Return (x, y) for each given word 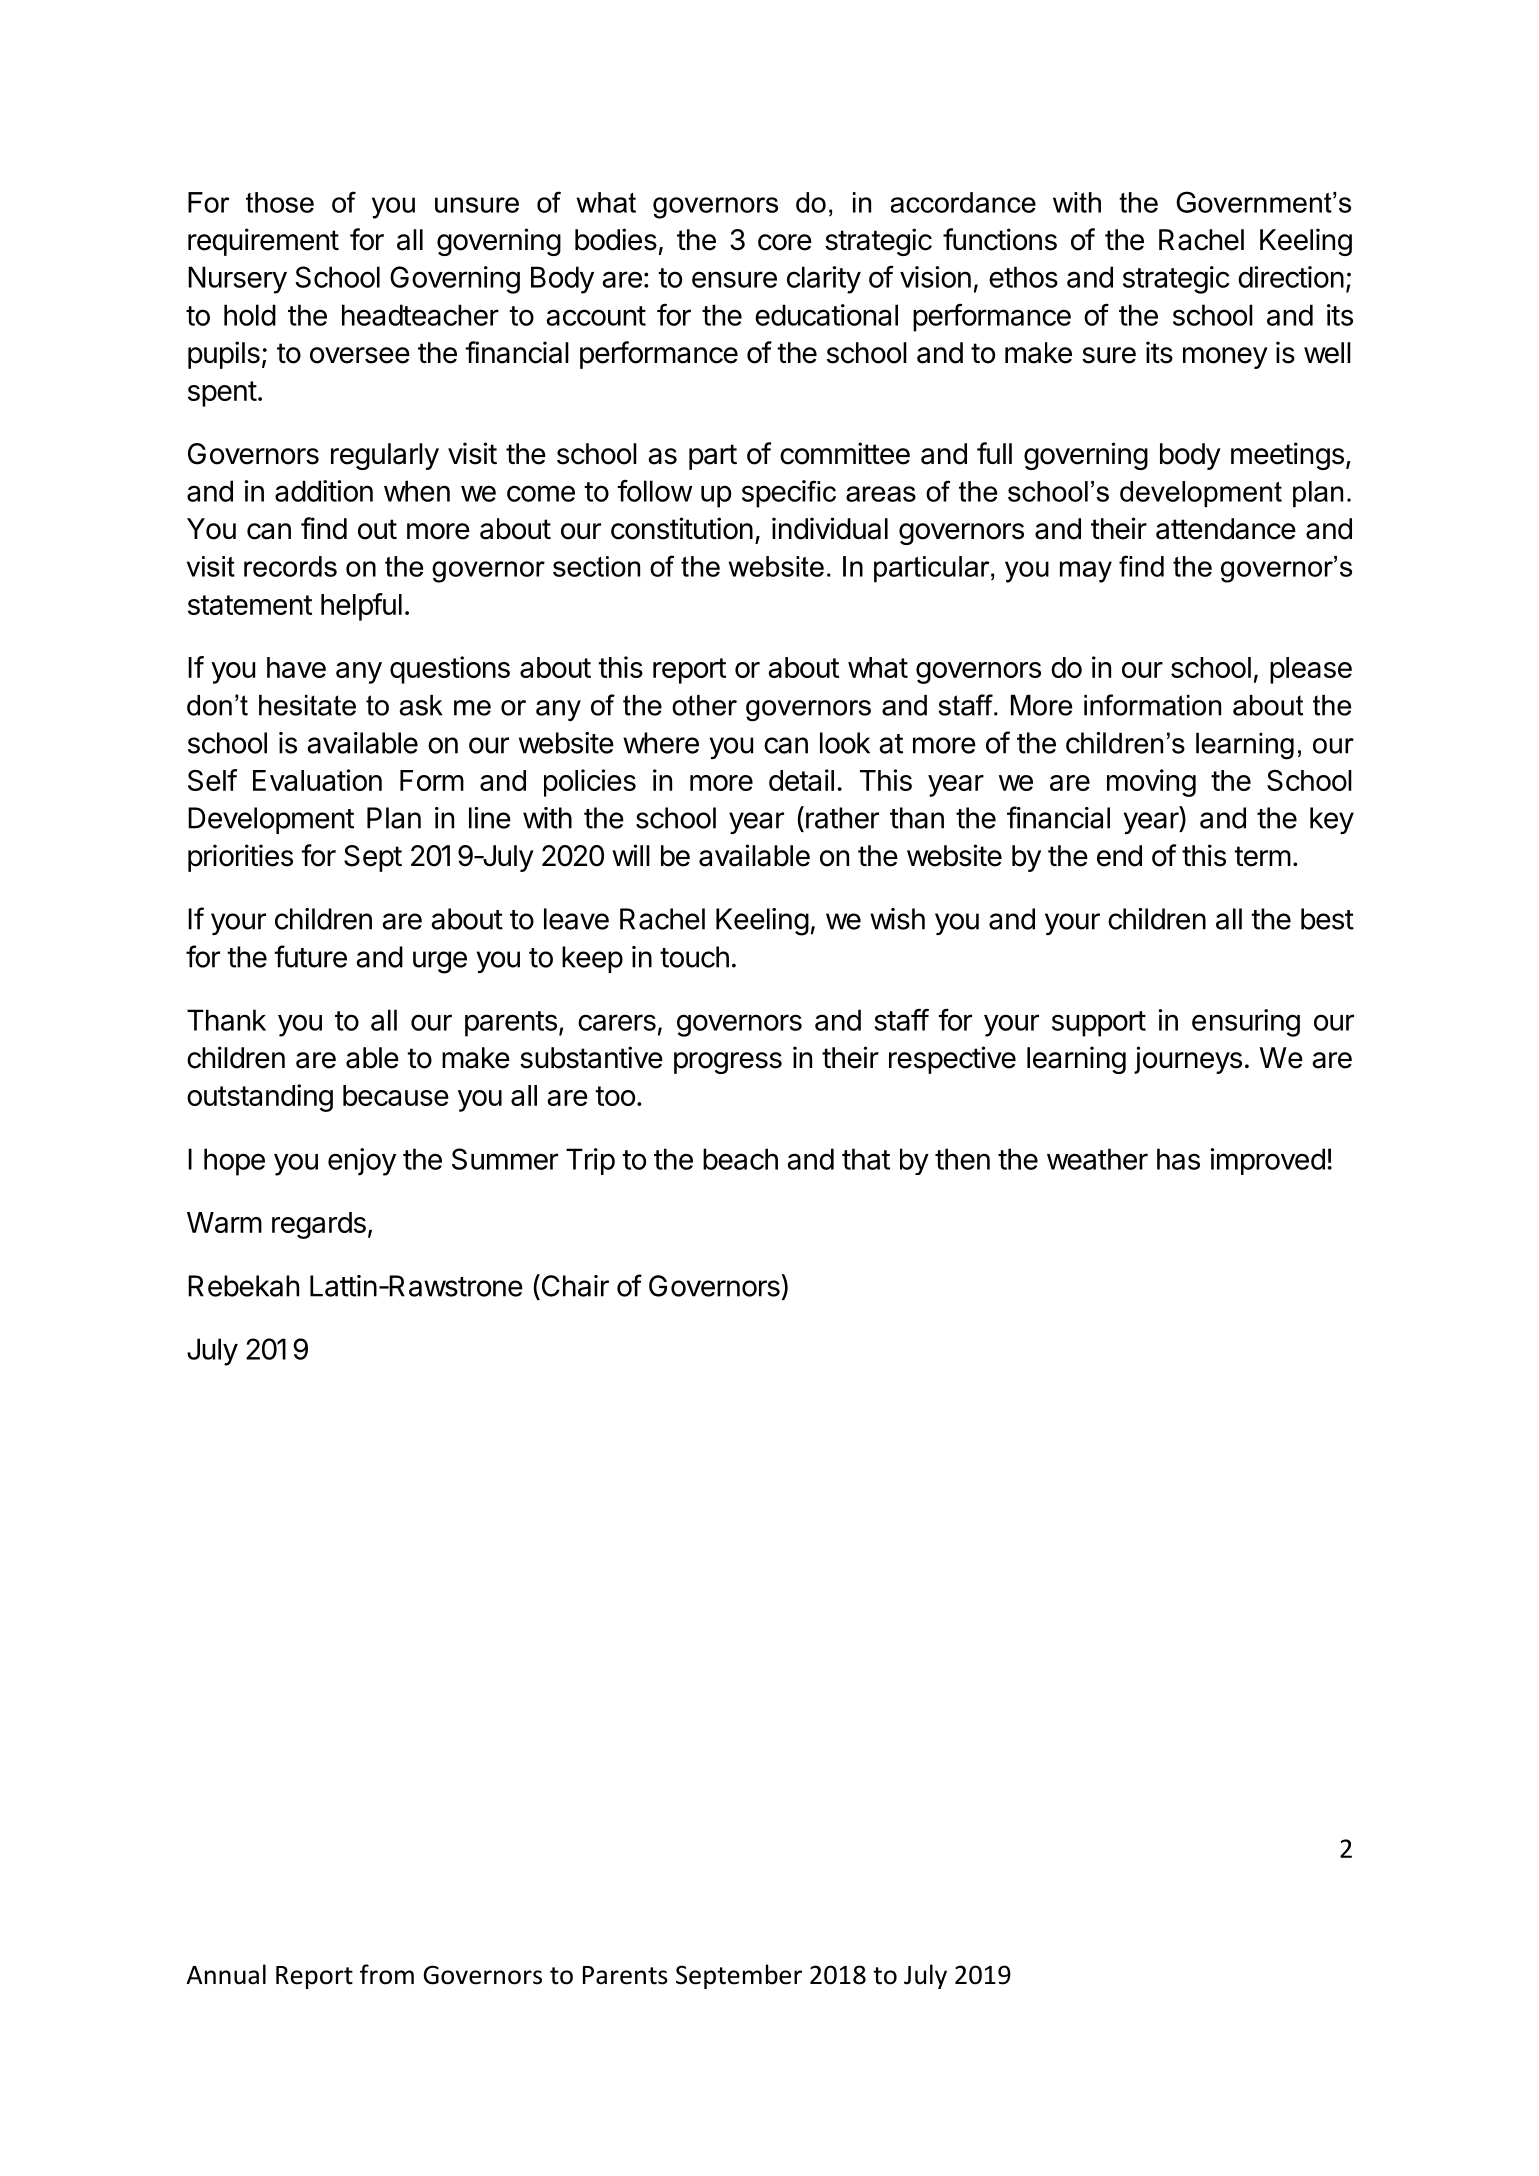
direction (1291, 277)
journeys (1188, 1060)
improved (1267, 1161)
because (396, 1095)
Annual (226, 1974)
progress (728, 1063)
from (387, 1974)
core (785, 242)
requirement (263, 242)
